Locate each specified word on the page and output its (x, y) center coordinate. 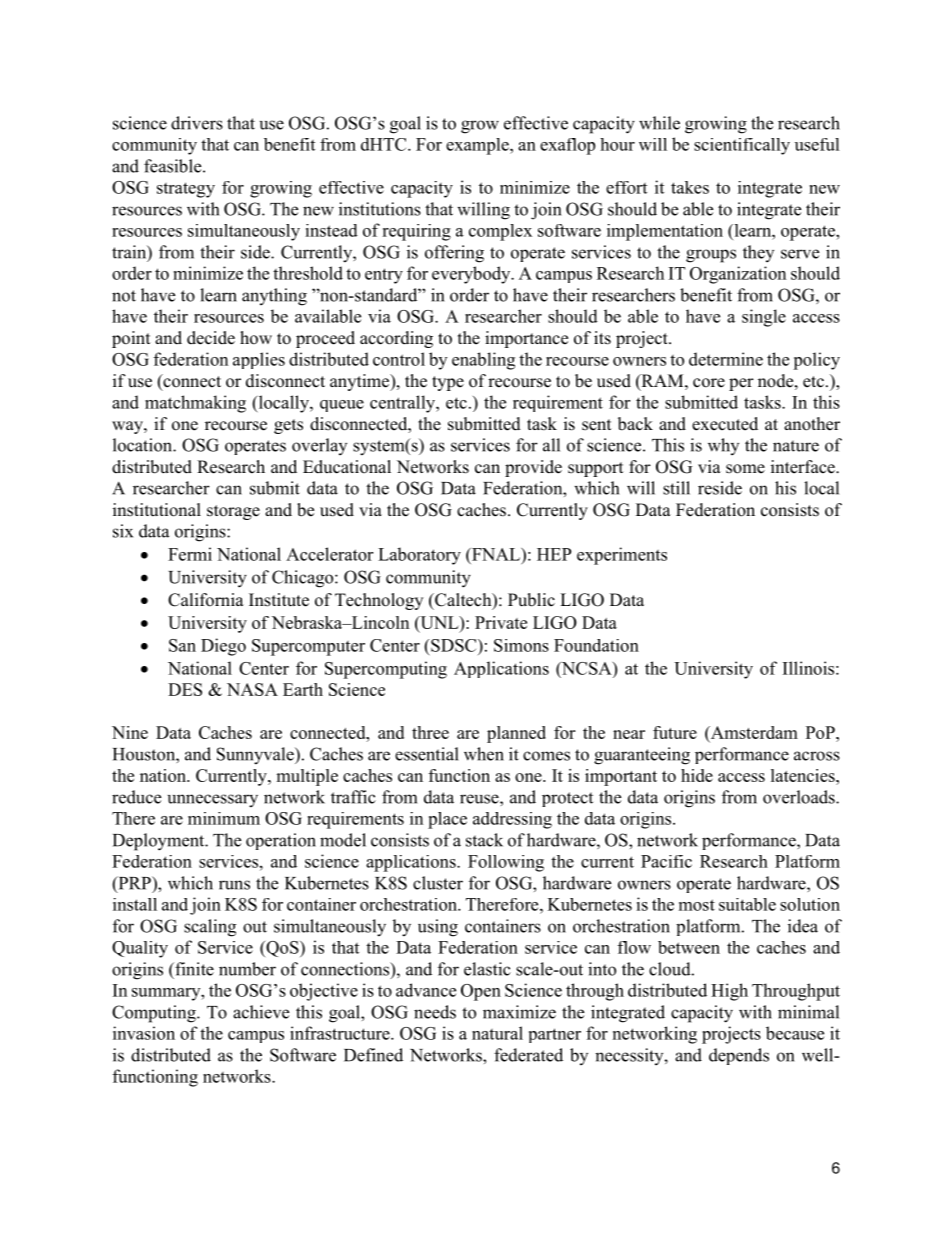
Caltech (463, 601)
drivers (197, 123)
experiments (622, 556)
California (206, 600)
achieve (261, 1012)
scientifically (742, 146)
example (478, 146)
